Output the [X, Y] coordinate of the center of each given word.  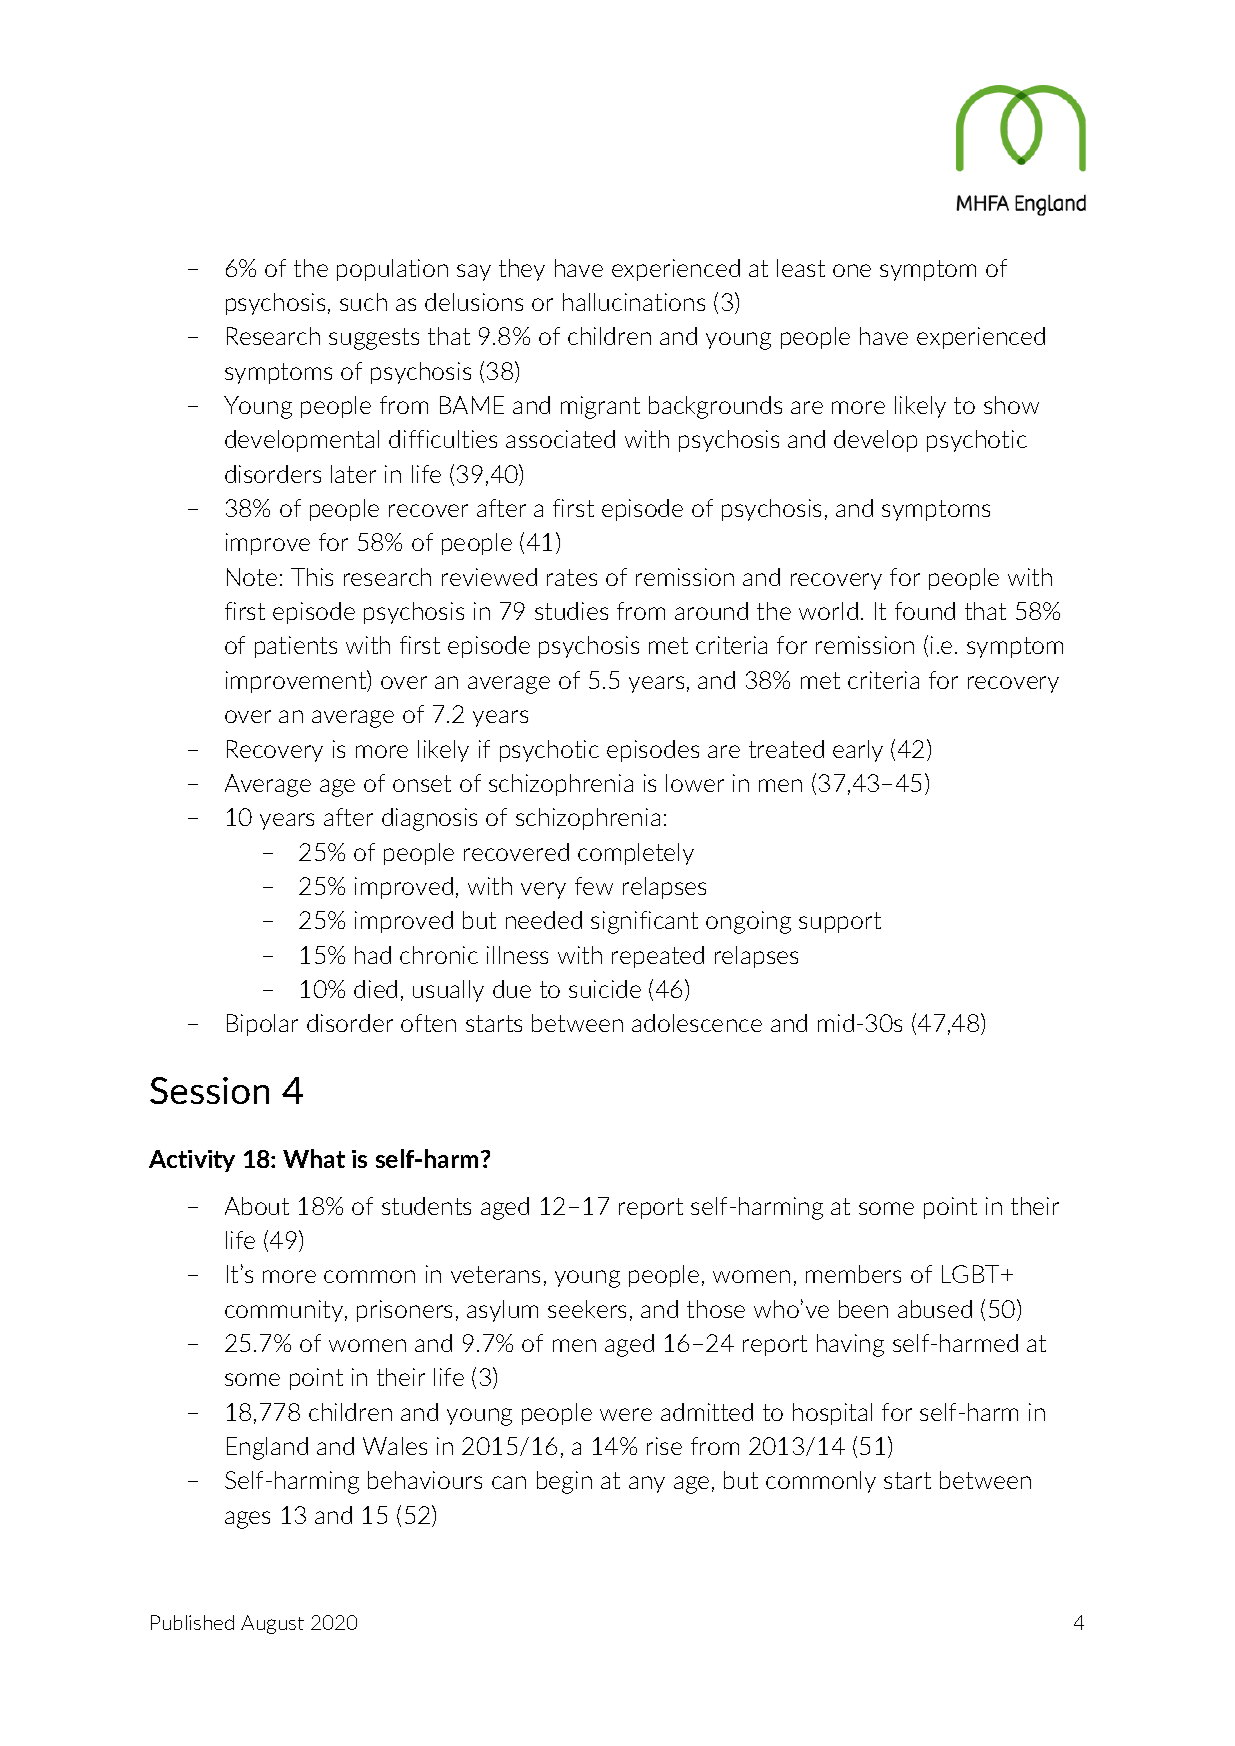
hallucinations [634, 302]
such [363, 302]
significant [644, 922]
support [840, 922]
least [801, 268]
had [373, 955]
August [272, 1624]
